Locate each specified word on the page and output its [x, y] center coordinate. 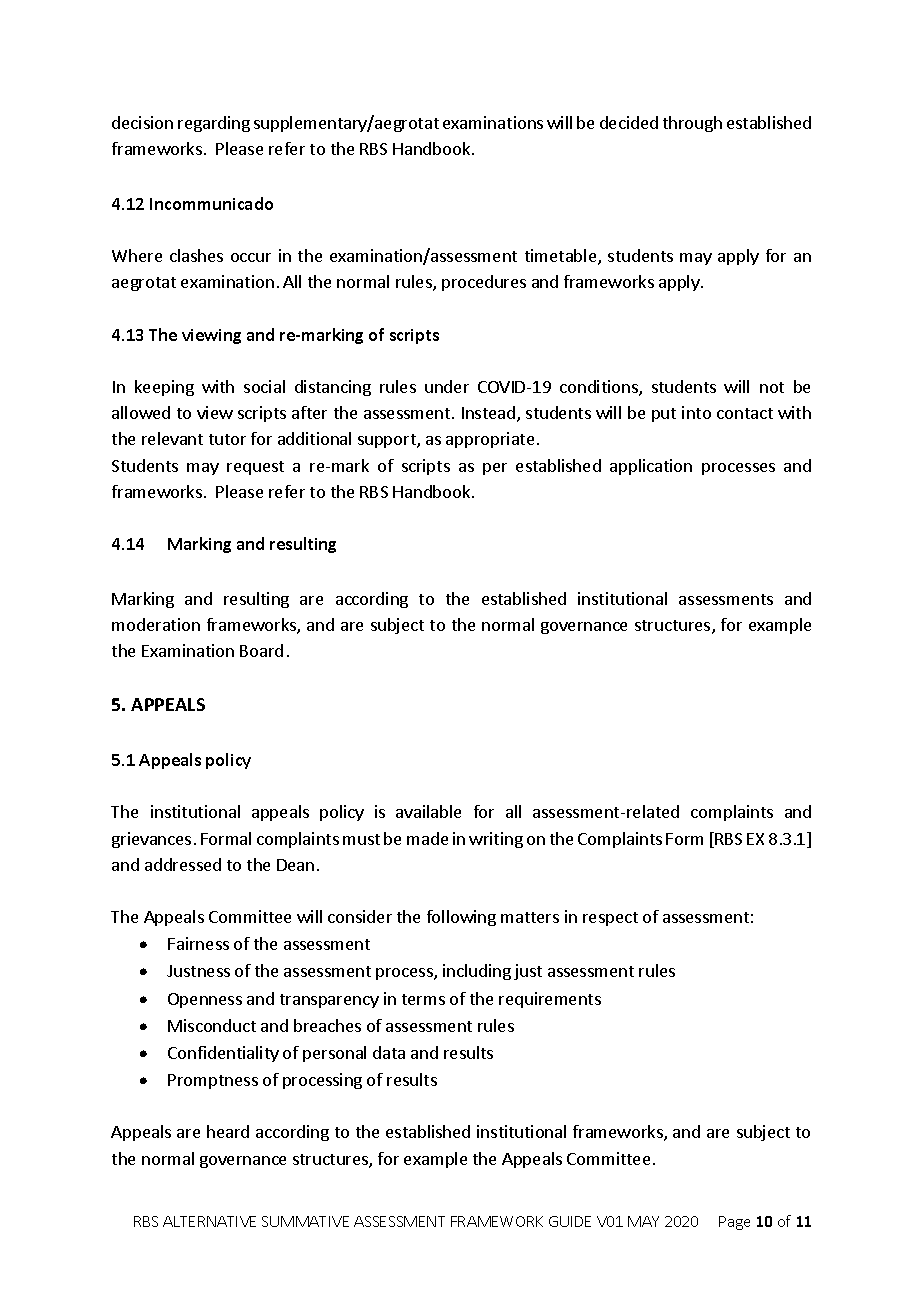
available [428, 811]
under [447, 386]
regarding [214, 124]
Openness [205, 1000]
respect [610, 919]
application [651, 467]
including [477, 972]
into [696, 412]
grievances [151, 840]
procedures [484, 283]
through [692, 124]
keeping [164, 388]
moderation [156, 624]
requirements [550, 1000]
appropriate [490, 440]
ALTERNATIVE [209, 1221]
